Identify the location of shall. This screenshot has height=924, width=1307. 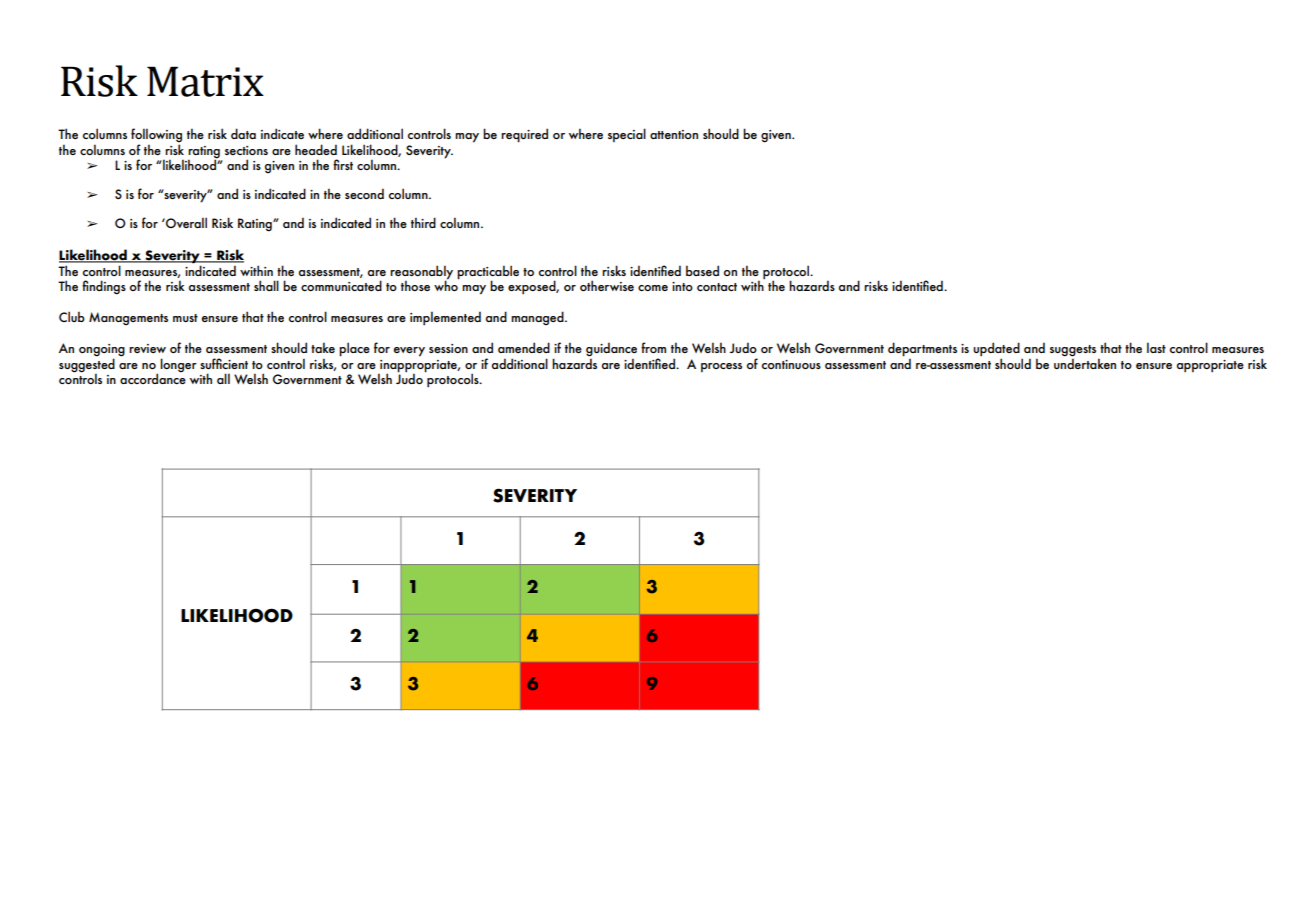
(266, 285).
